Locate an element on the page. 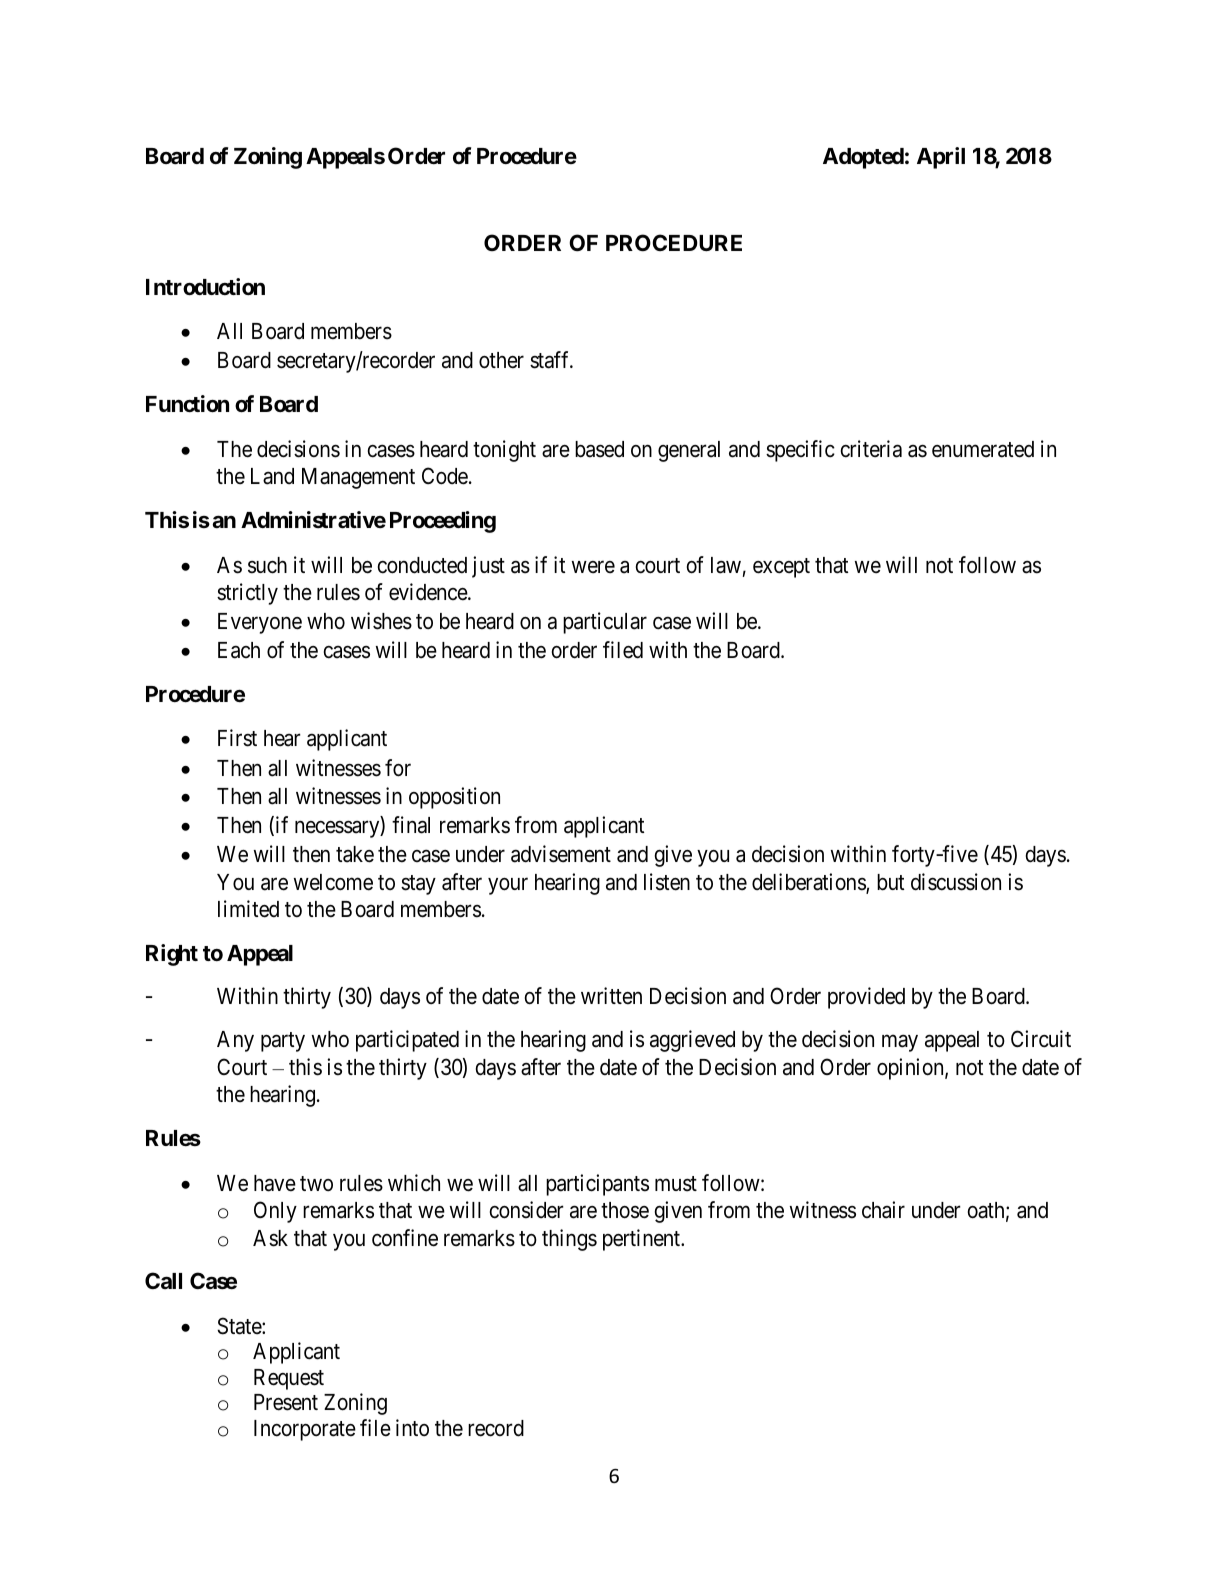 The width and height of the page is (1228, 1589). Introduction is located at coordinates (205, 286).
